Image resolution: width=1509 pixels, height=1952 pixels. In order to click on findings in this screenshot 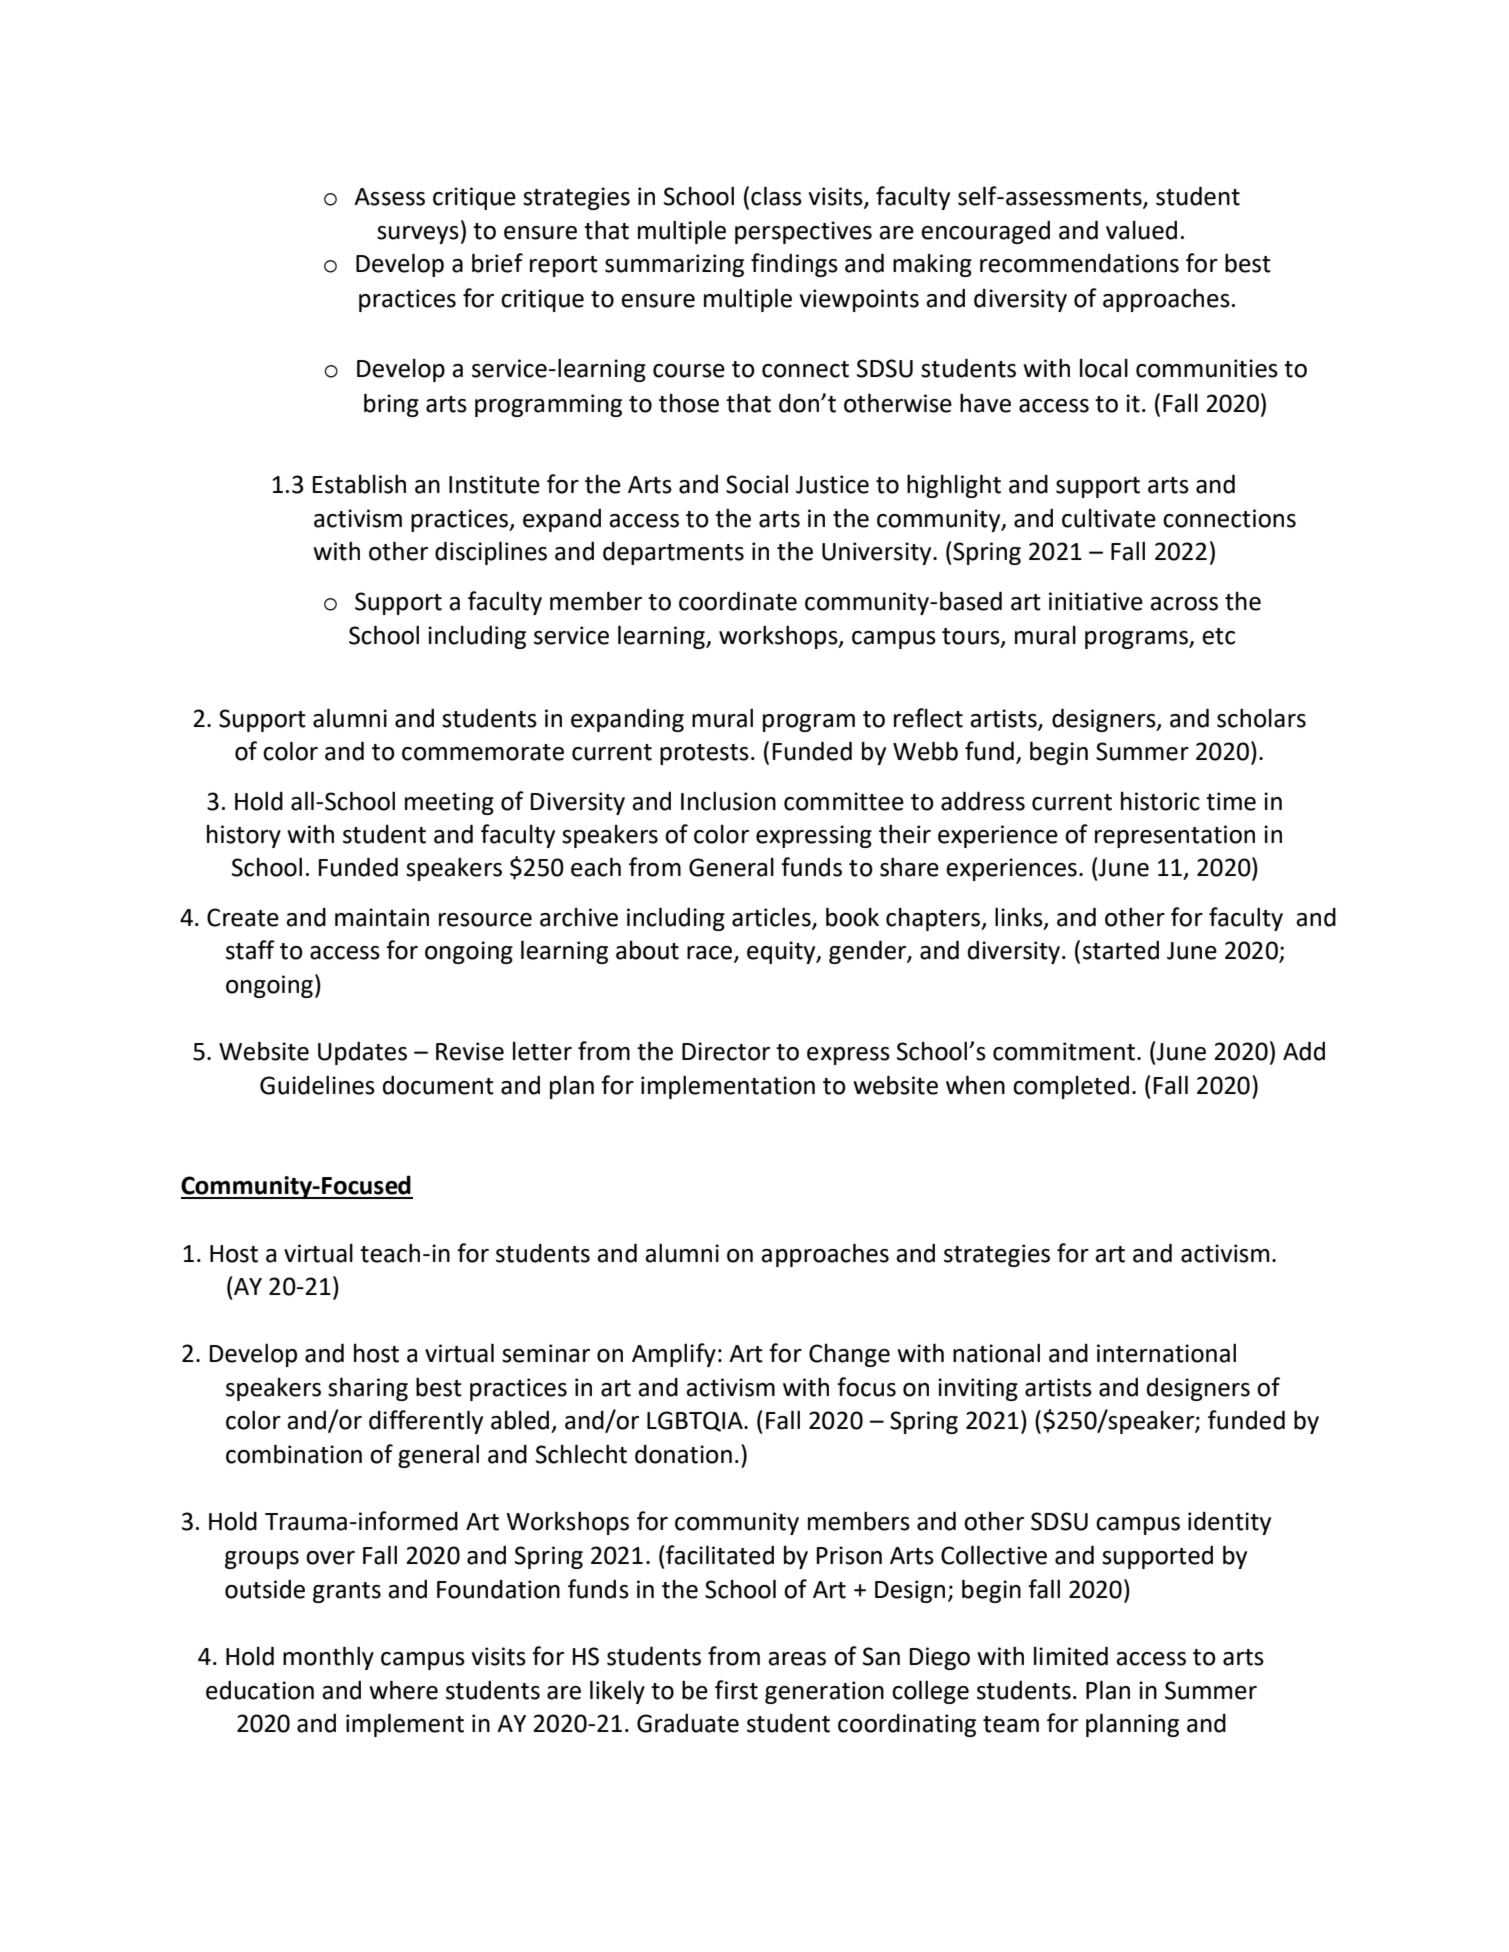, I will do `click(794, 265)`.
